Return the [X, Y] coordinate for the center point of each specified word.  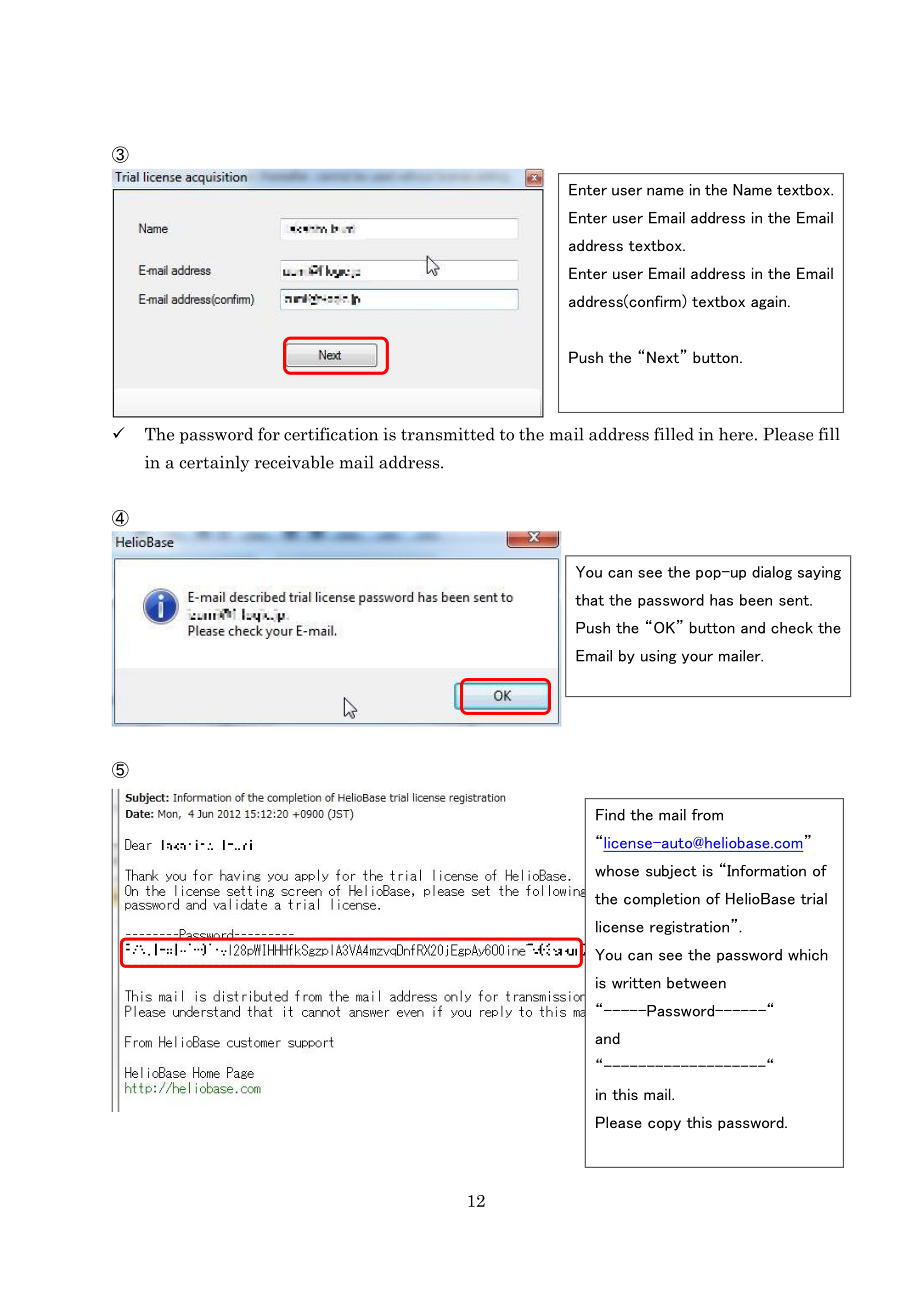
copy [664, 1125]
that [589, 600]
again [768, 302]
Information [765, 871]
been [756, 600]
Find [610, 815]
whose [617, 871]
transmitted [448, 434]
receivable [294, 462]
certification [331, 434]
